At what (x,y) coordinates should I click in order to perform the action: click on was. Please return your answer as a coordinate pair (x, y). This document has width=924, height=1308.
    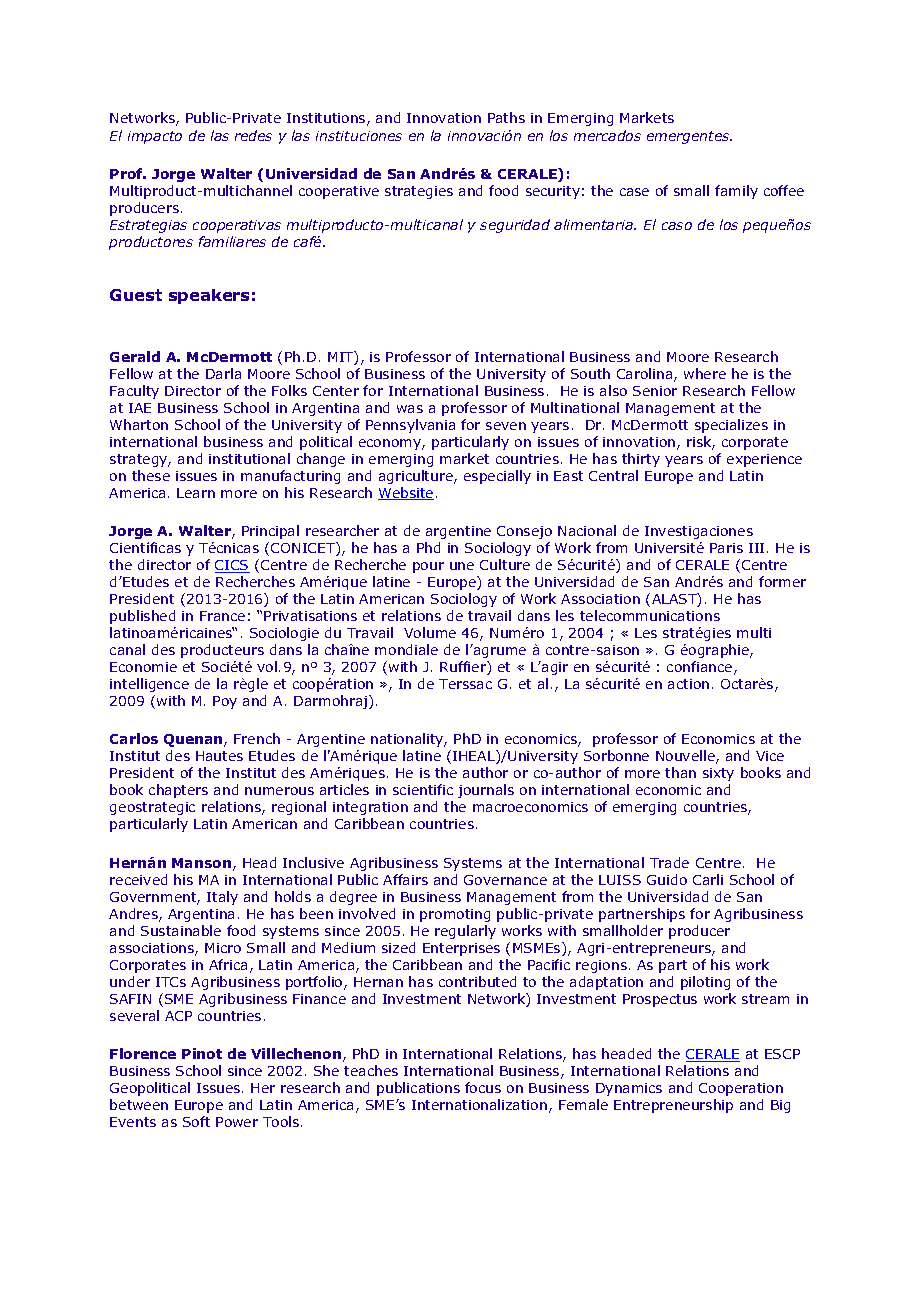
    Looking at the image, I should click on (410, 409).
